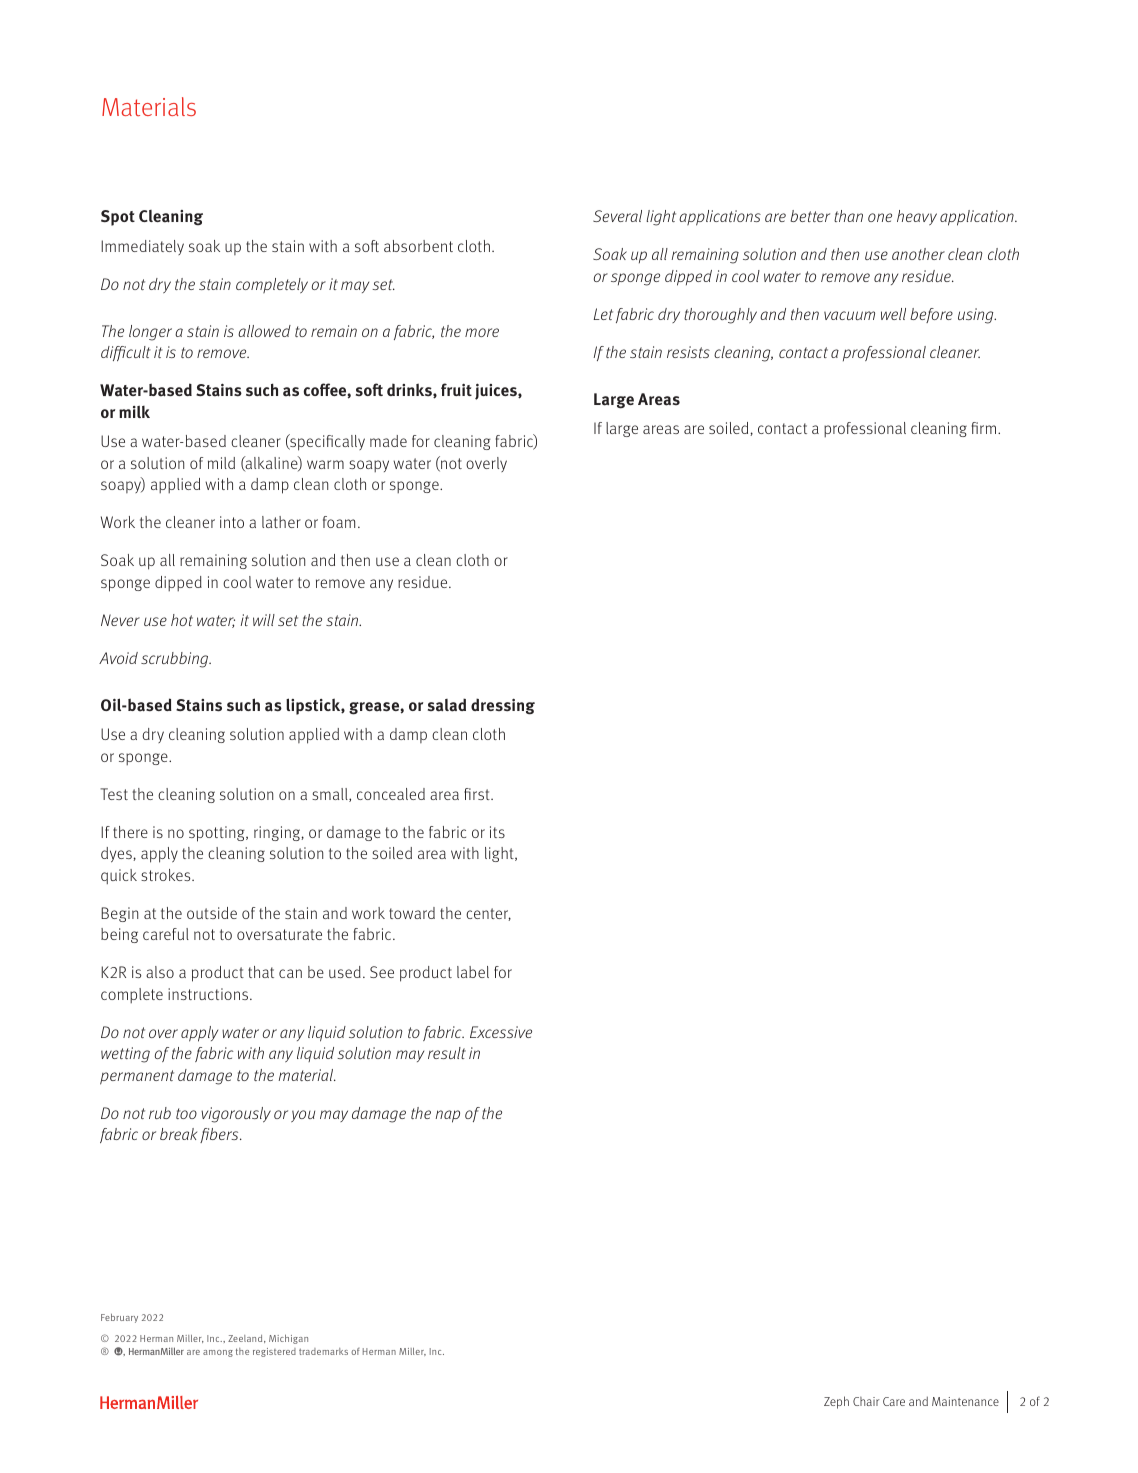 Image resolution: width=1138 pixels, height=1473 pixels. What do you see at coordinates (985, 428) in the image?
I see `firm` at bounding box center [985, 428].
